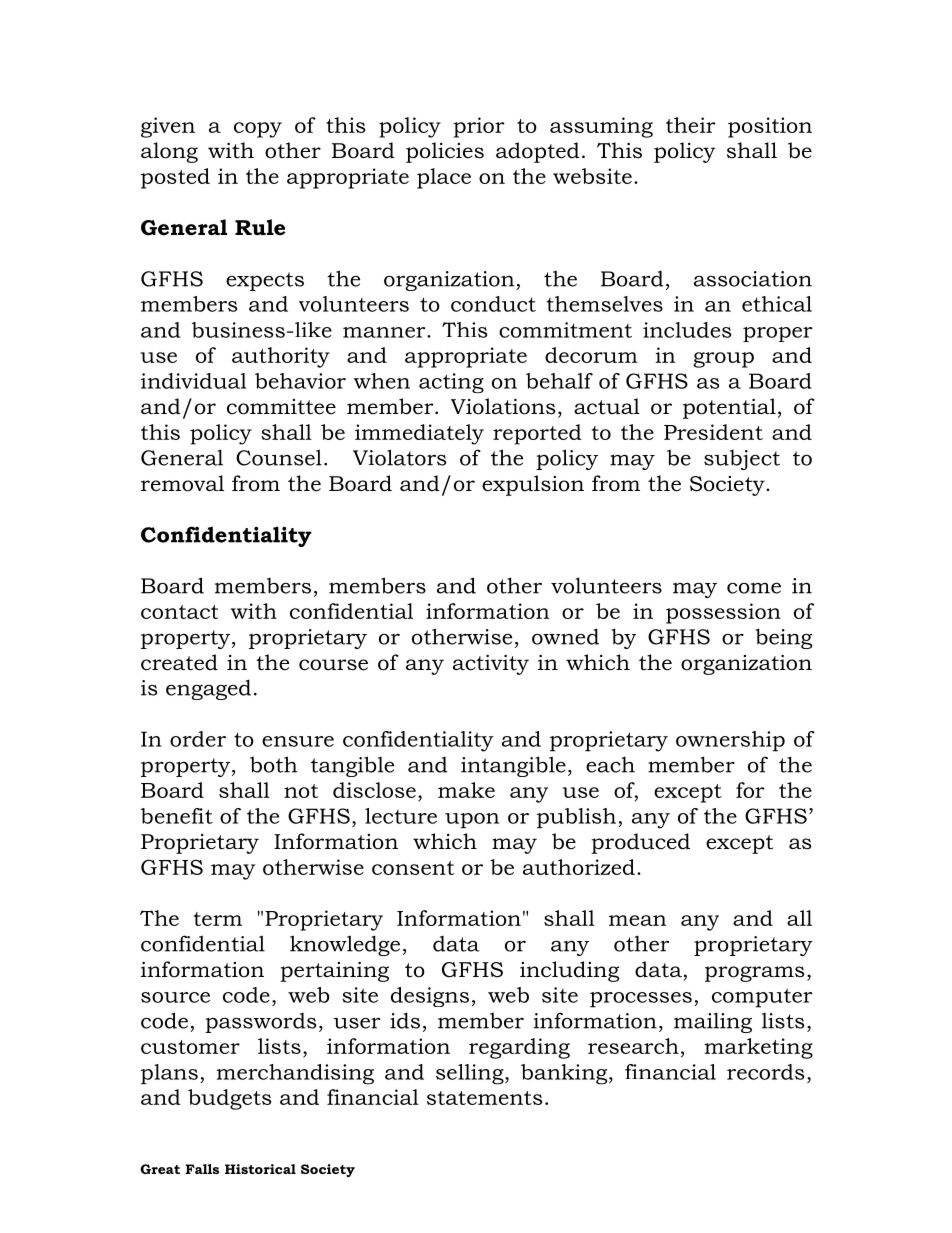 This screenshot has height=1233, width=952. I want to click on consent, so click(413, 868).
